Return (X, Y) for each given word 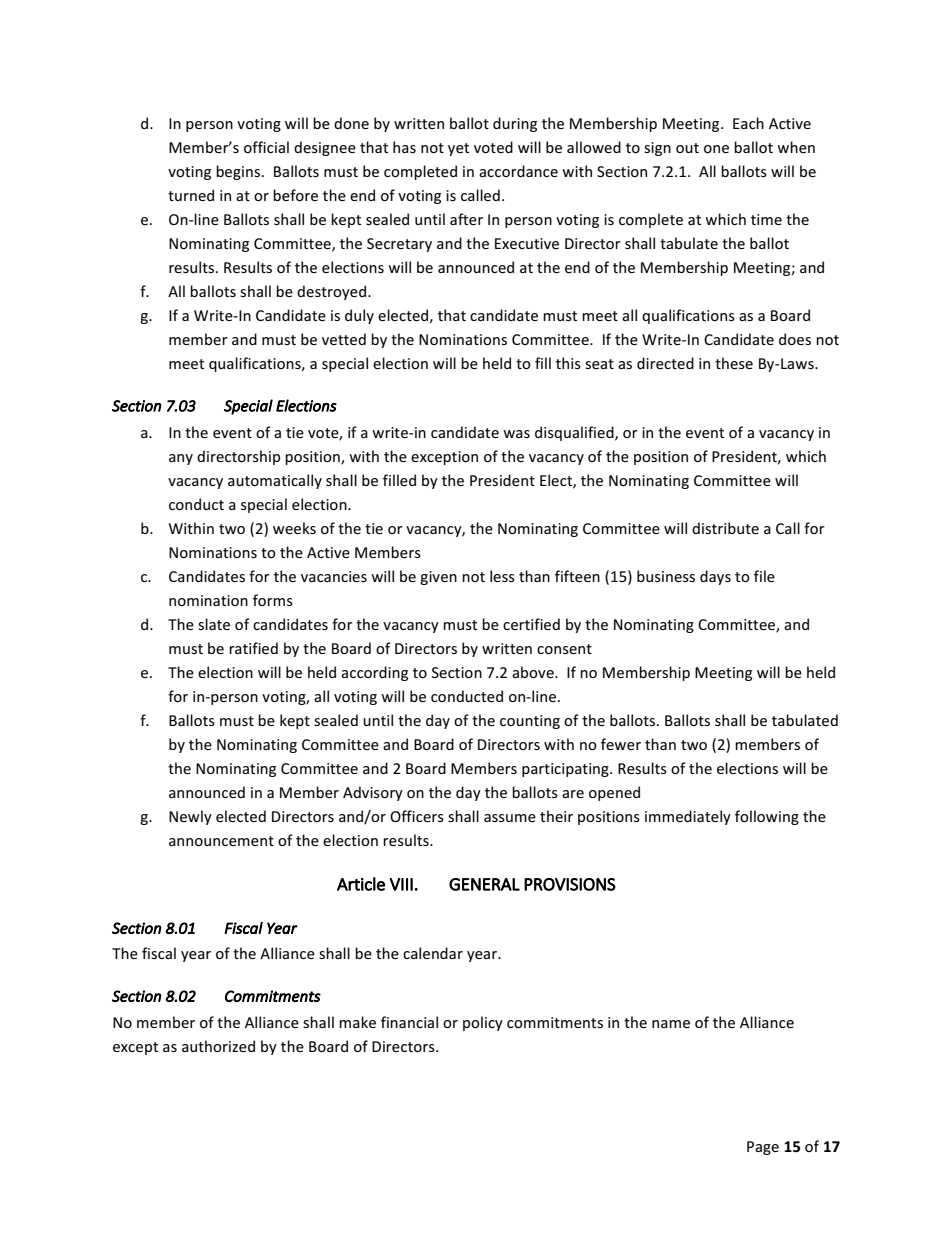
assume (510, 818)
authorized (218, 1046)
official (266, 147)
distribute (725, 528)
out (687, 148)
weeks (294, 528)
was (516, 434)
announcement (221, 841)
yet (458, 149)
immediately (688, 817)
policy (483, 1023)
